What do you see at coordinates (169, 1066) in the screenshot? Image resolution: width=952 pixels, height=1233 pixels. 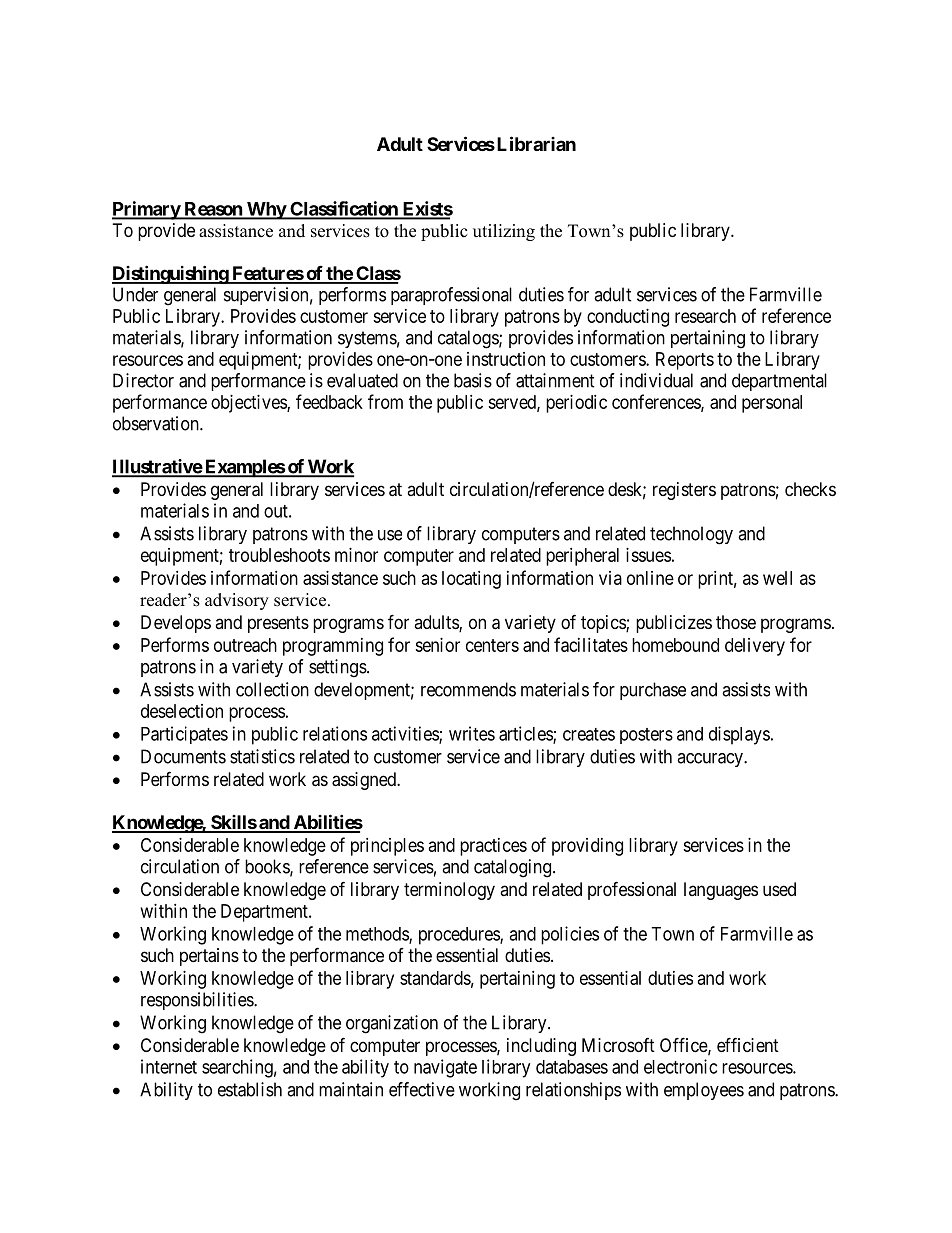 I see `internet` at bounding box center [169, 1066].
